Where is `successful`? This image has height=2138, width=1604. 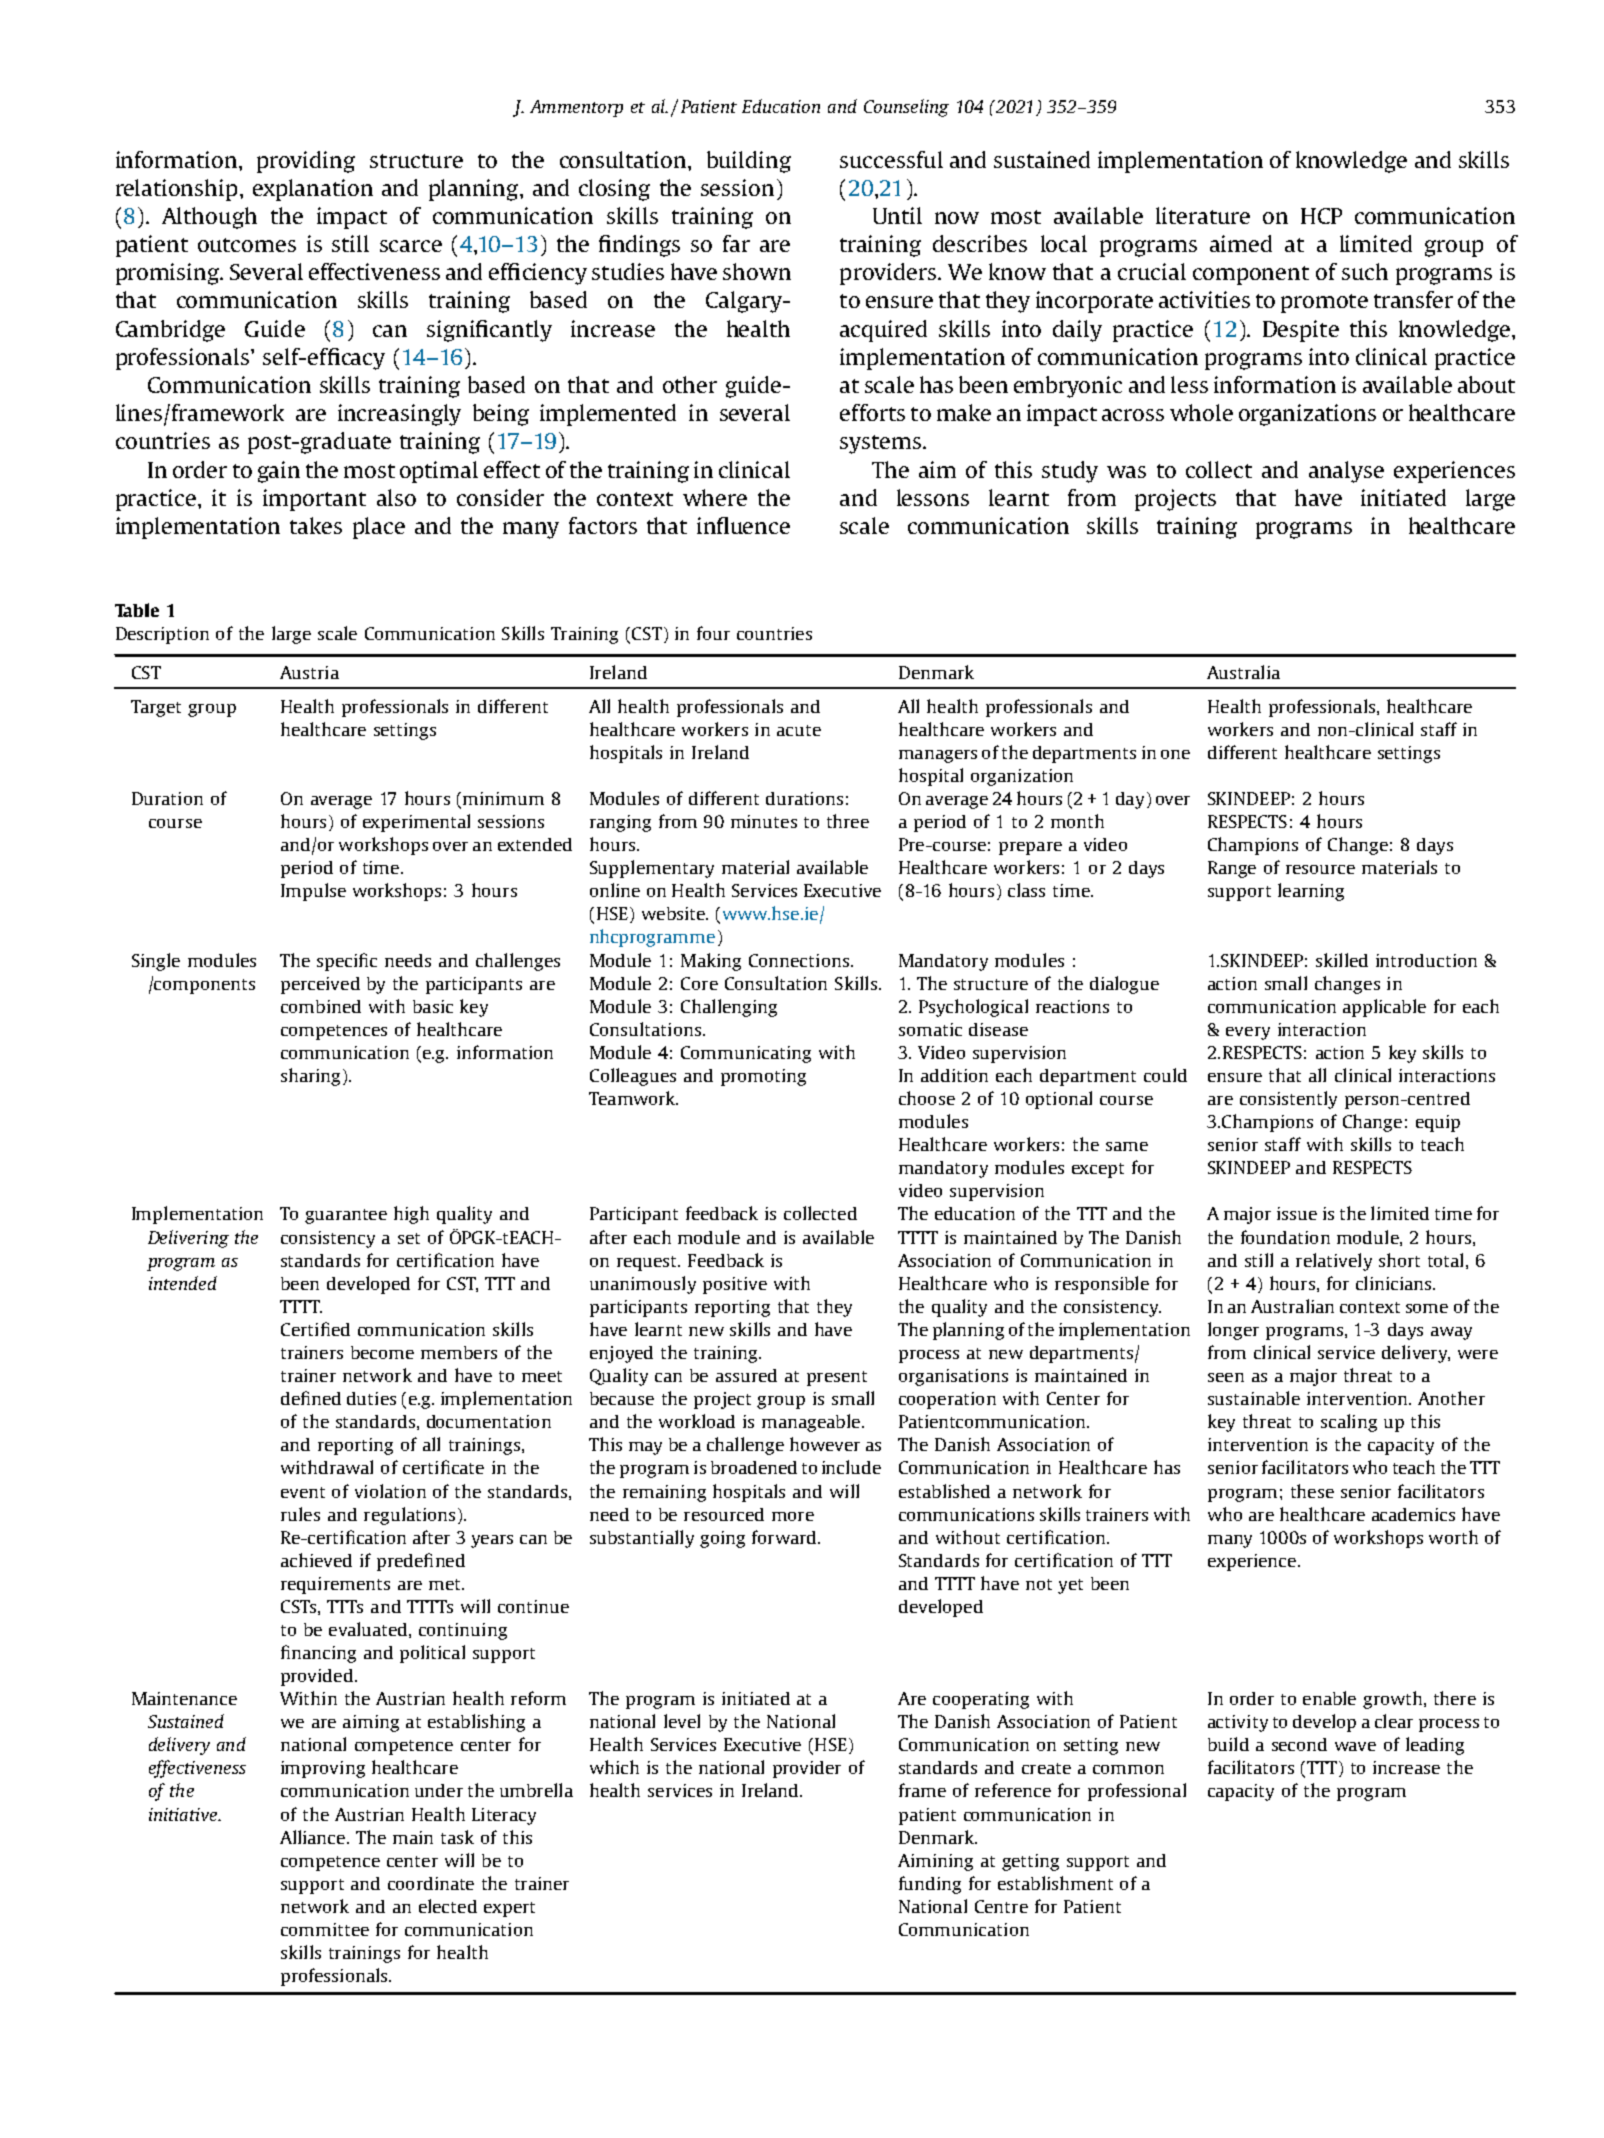 successful is located at coordinates (891, 159).
